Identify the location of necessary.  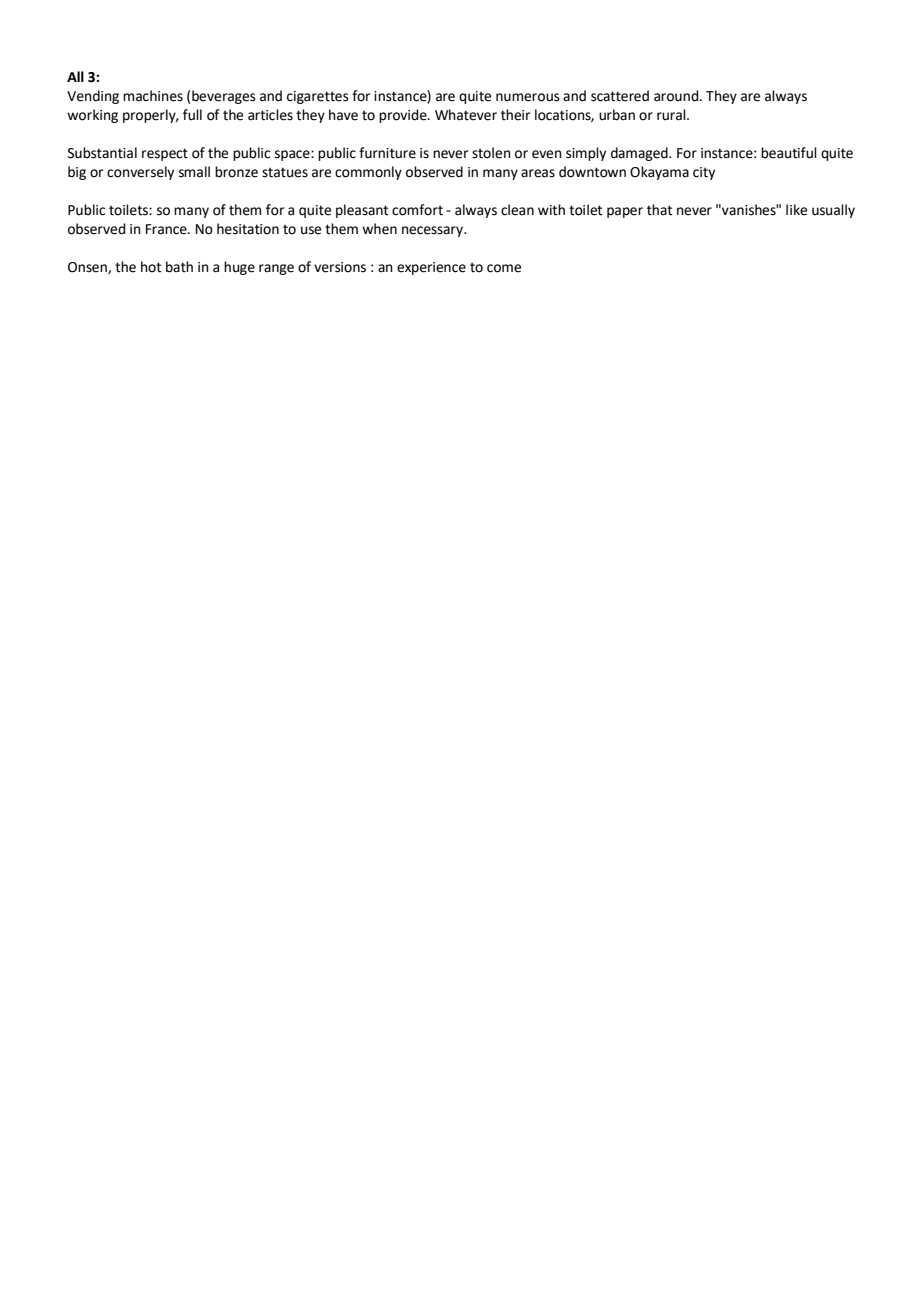
(434, 231).
